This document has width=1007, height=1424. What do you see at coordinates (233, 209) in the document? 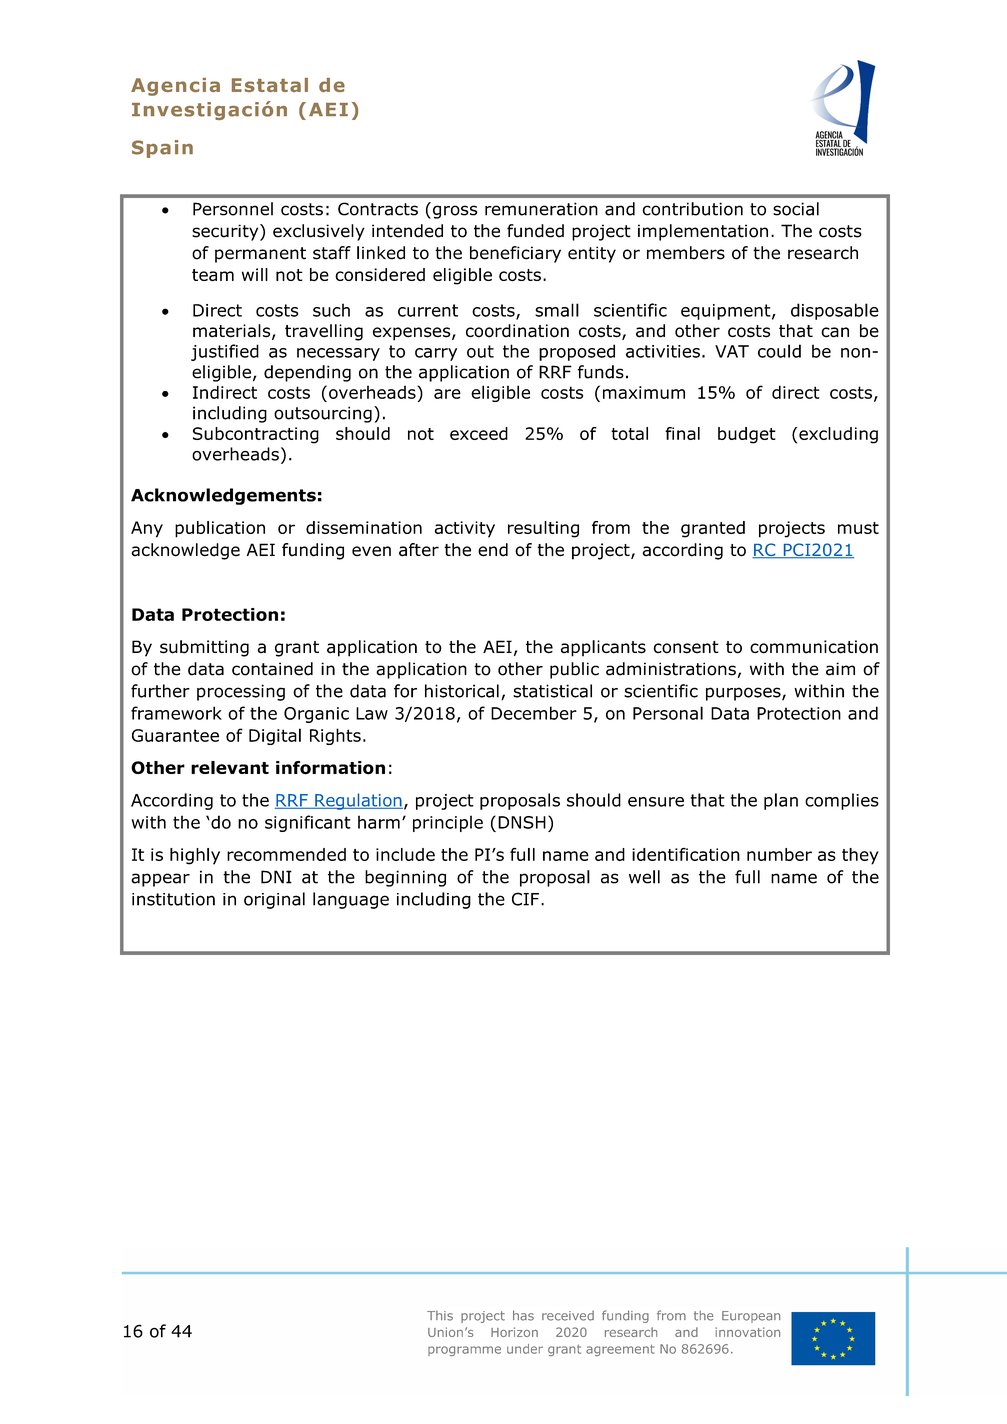
I see `Personnel` at bounding box center [233, 209].
